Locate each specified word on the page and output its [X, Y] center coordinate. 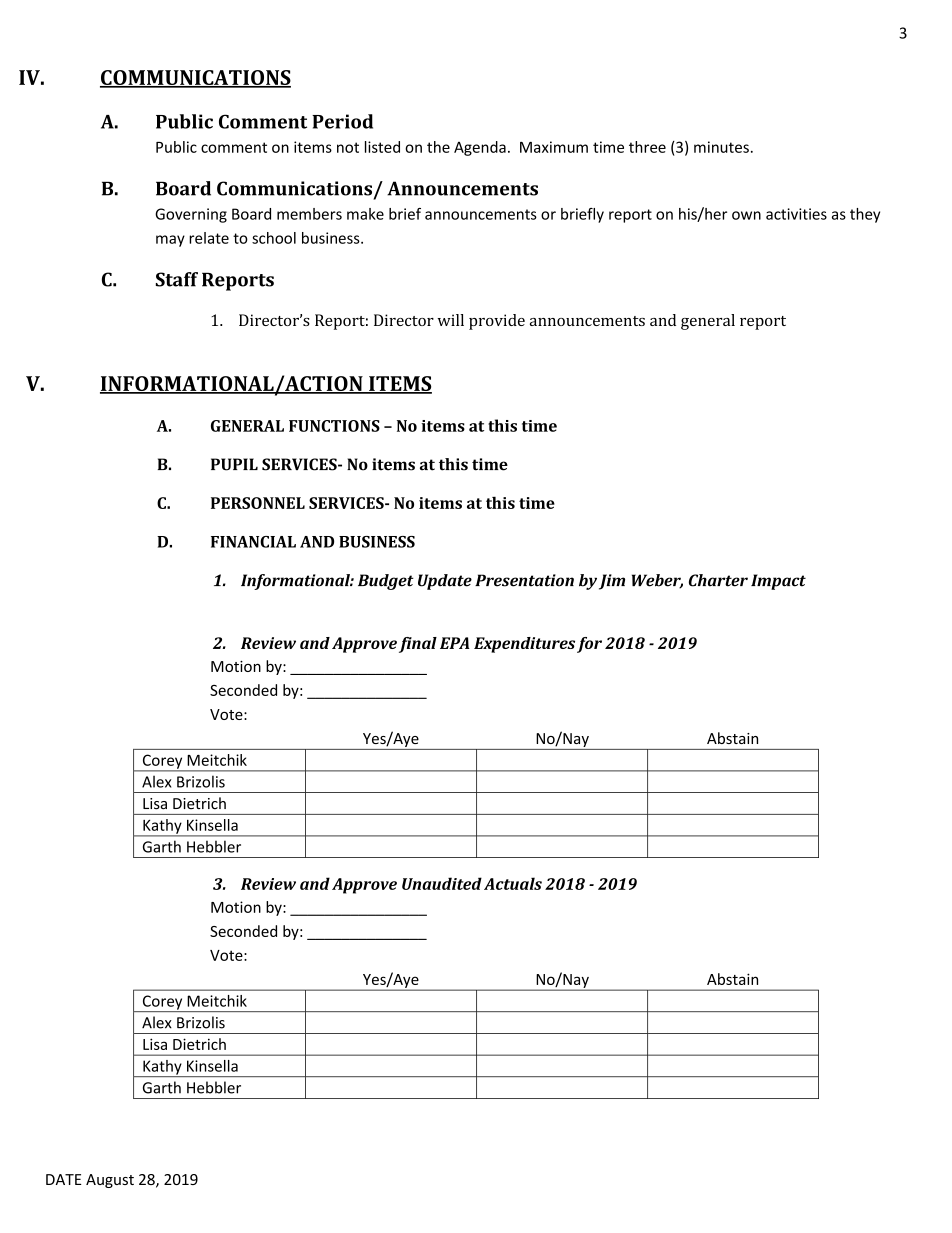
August [110, 1181]
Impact [778, 582]
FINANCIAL [253, 542]
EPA [455, 643]
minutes [721, 147]
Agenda [480, 148]
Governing [191, 215]
